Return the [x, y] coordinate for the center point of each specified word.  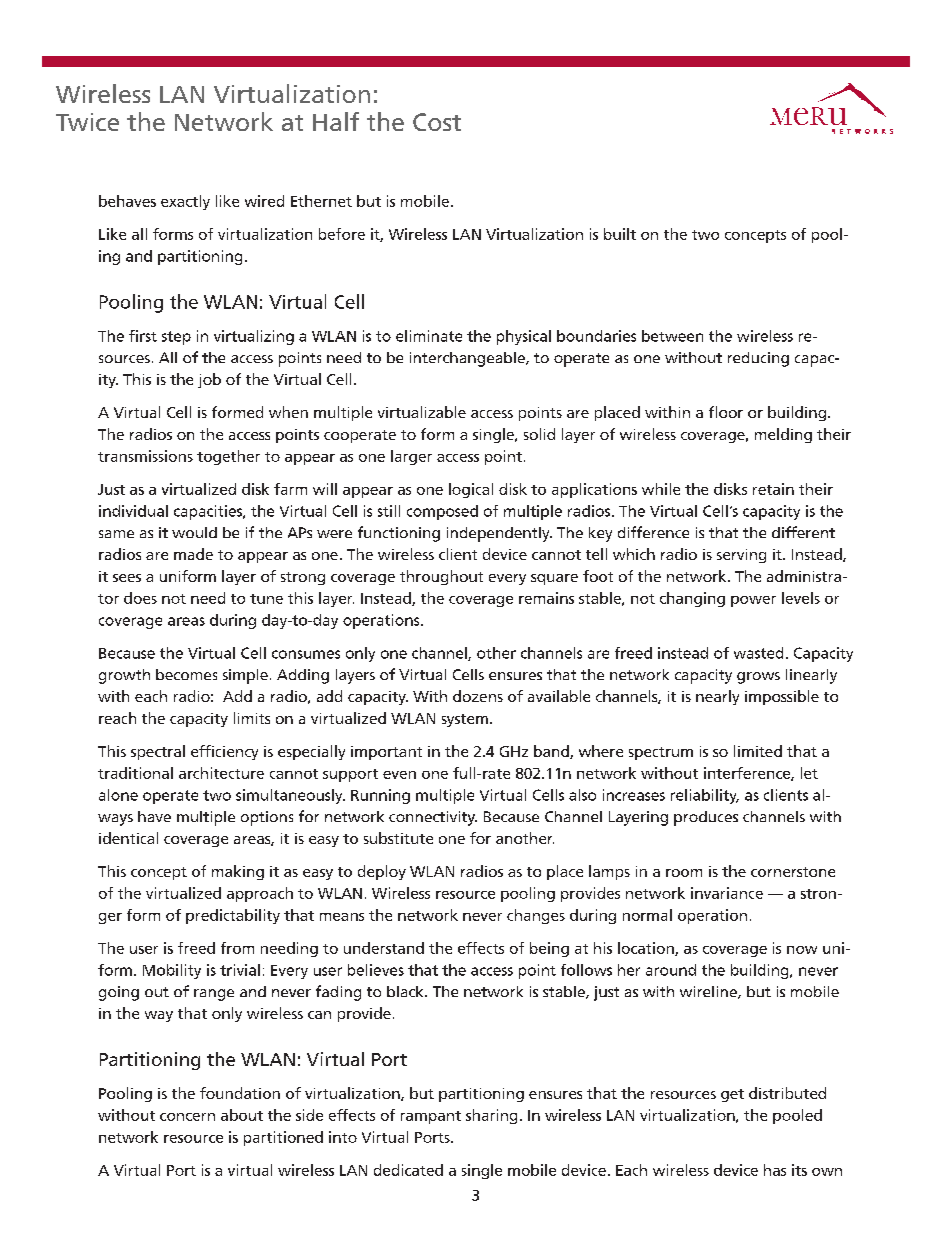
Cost [437, 122]
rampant [431, 1117]
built [620, 234]
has [775, 1170]
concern [187, 1117]
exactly [185, 202]
